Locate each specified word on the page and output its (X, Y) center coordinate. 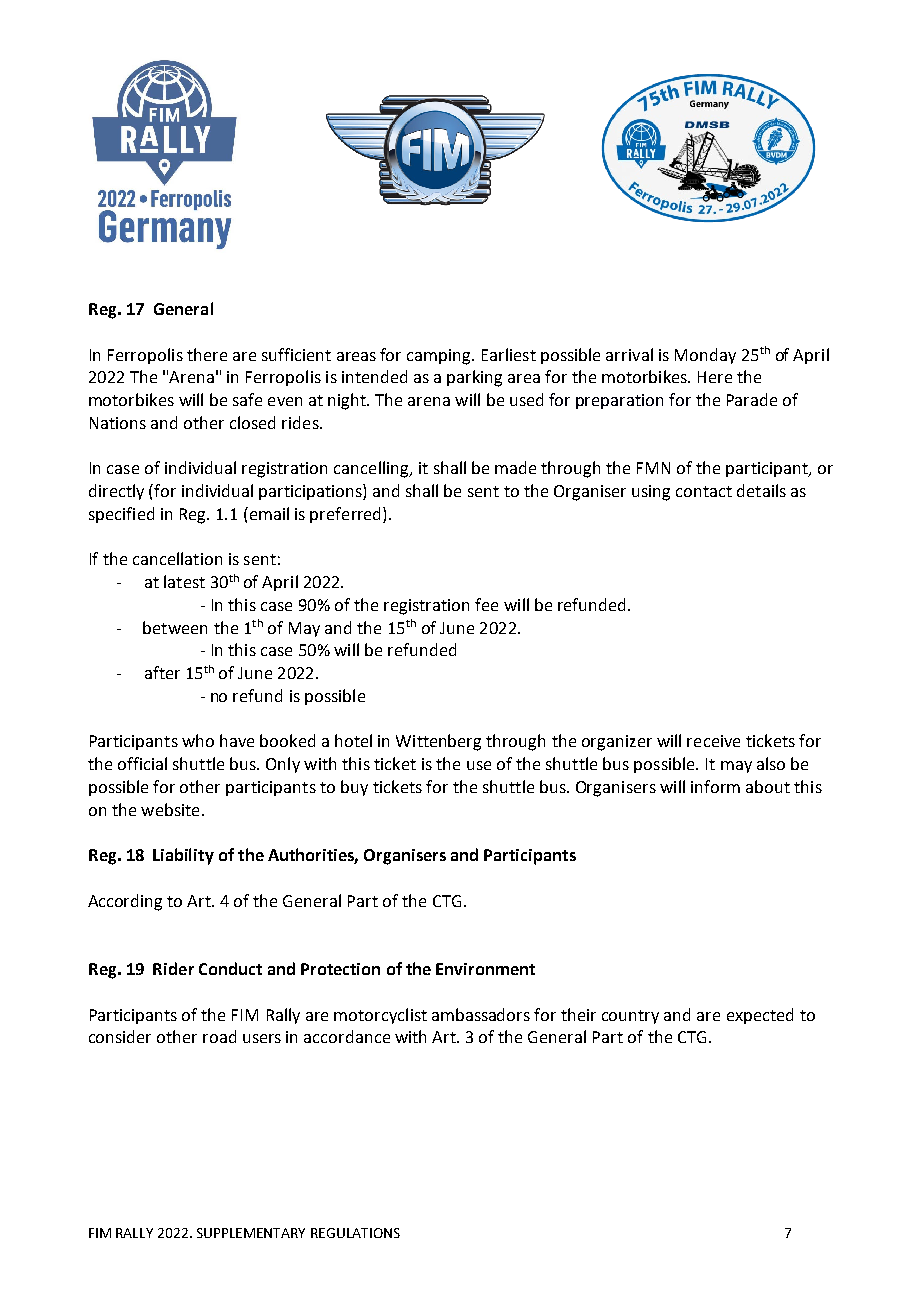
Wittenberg (438, 742)
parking (474, 378)
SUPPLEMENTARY (251, 1233)
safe (247, 399)
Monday (705, 356)
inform (715, 786)
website (170, 809)
